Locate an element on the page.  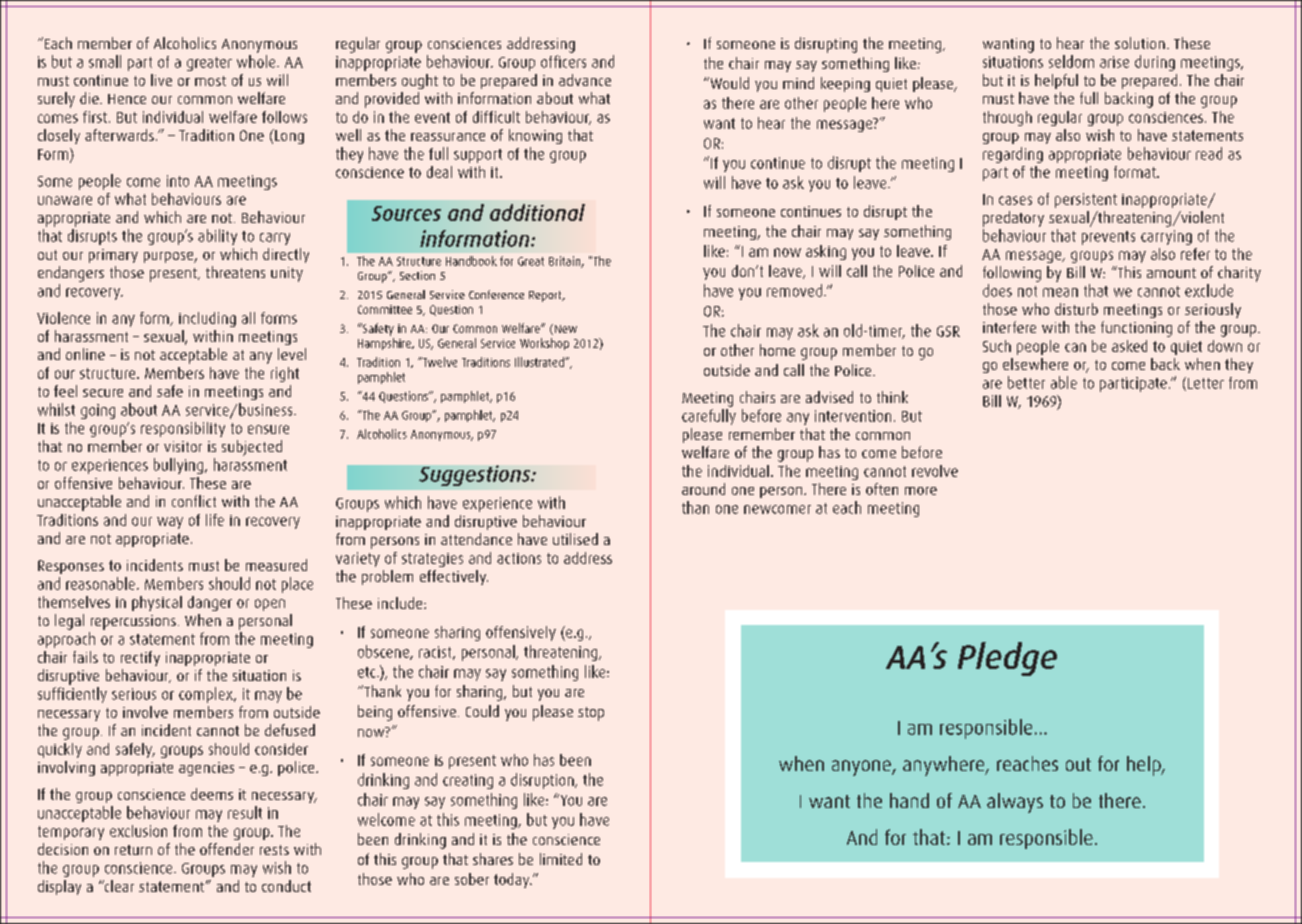
Report is located at coordinates (546, 296).
